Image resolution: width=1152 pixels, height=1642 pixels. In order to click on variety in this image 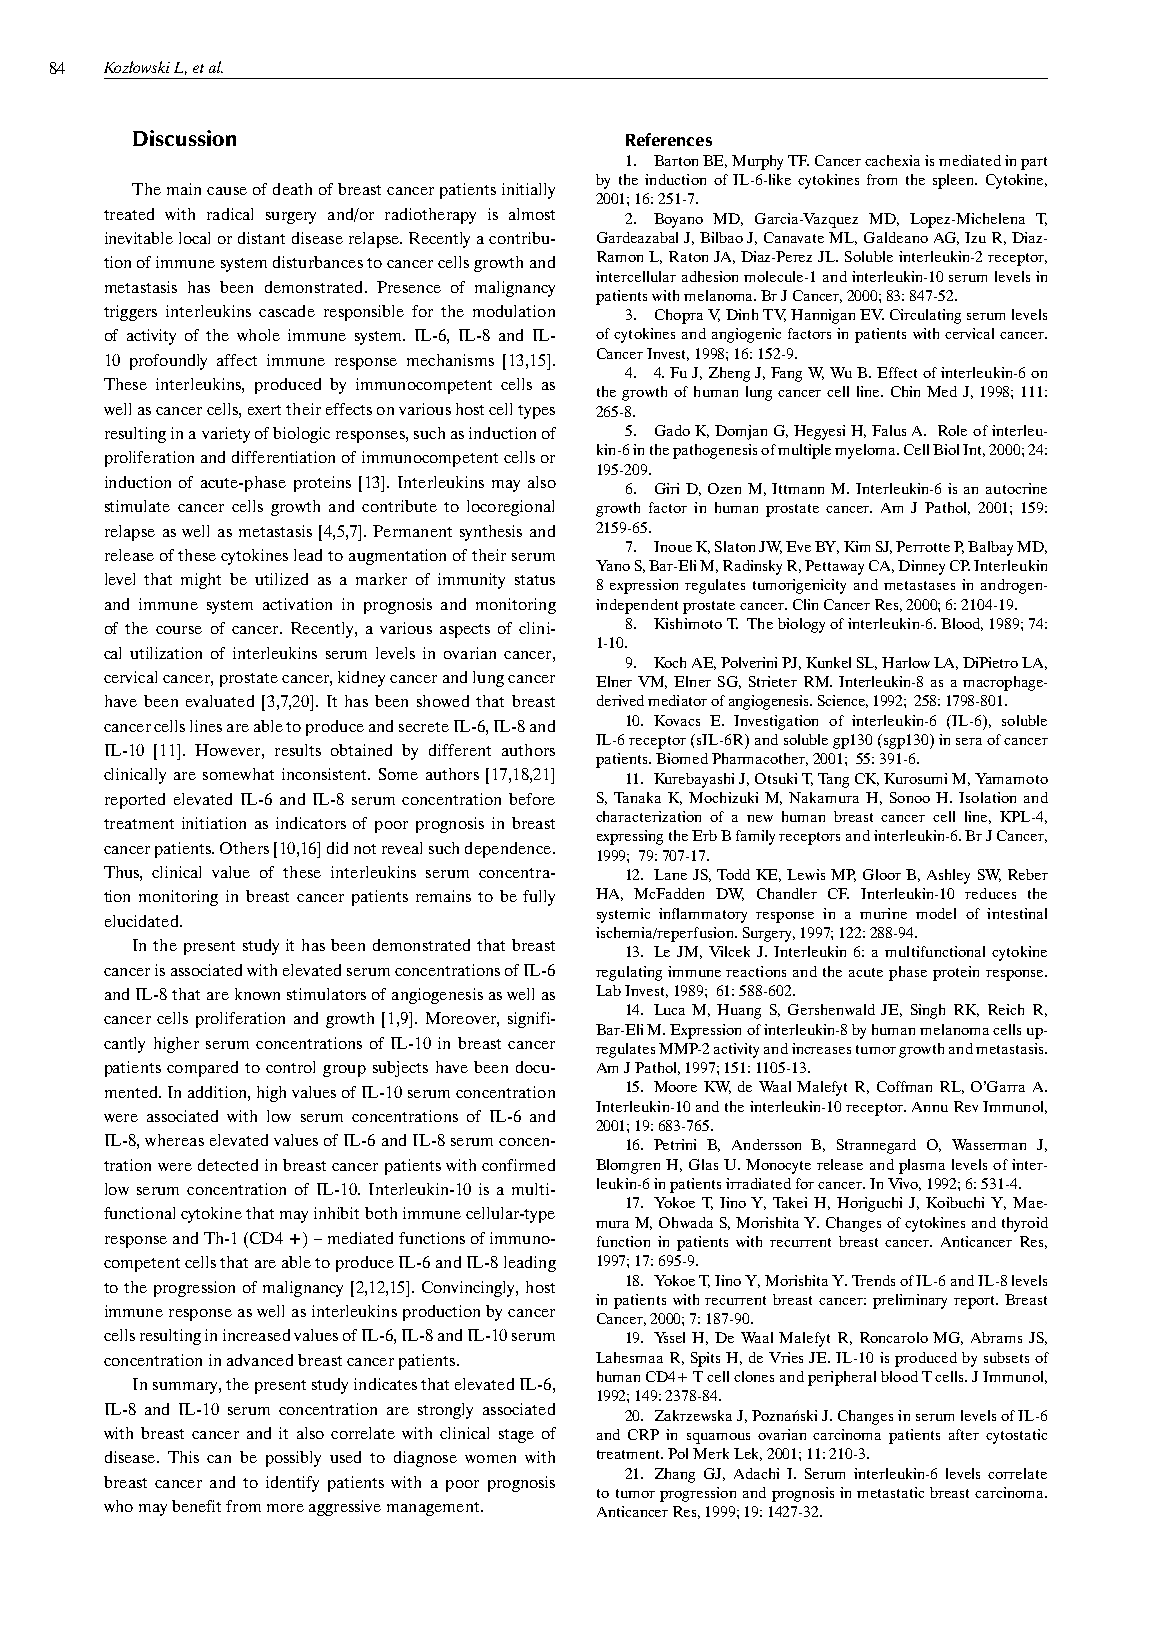, I will do `click(226, 435)`.
